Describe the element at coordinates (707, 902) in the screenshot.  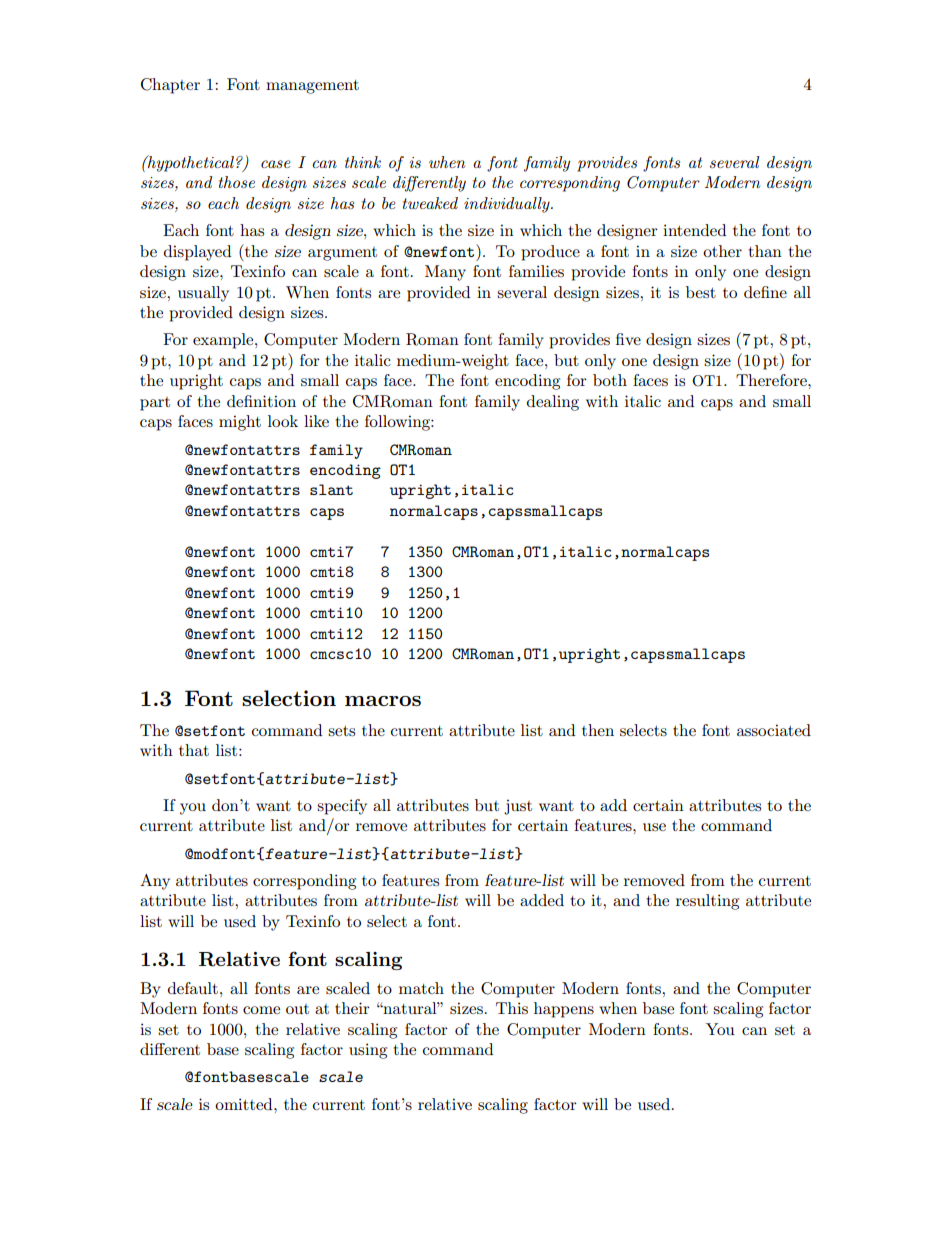
I see `resulting` at that location.
